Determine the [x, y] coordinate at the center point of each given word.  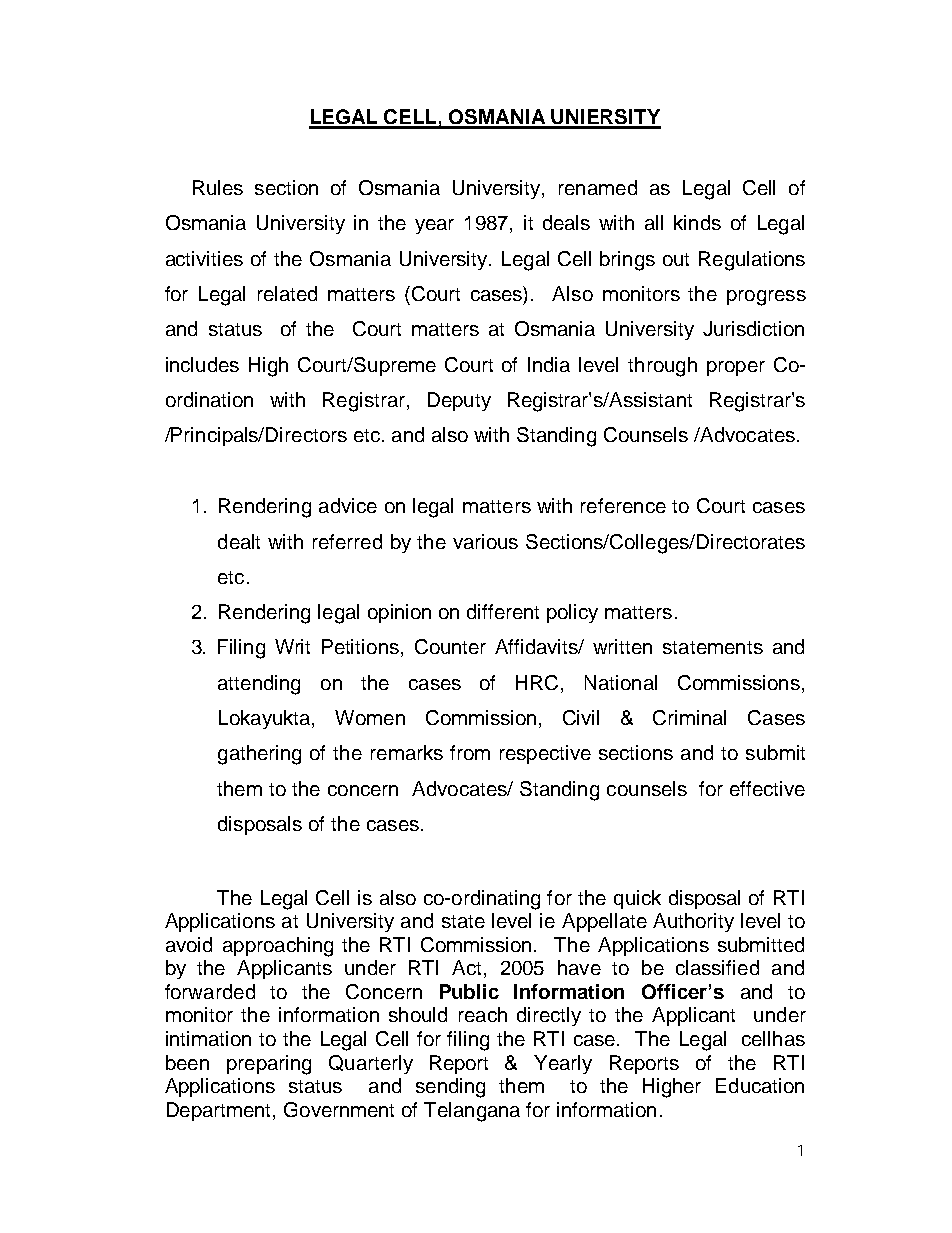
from [470, 752]
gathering [259, 755]
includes [202, 364]
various [485, 541]
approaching [278, 947]
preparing [269, 1065]
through [662, 367]
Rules [218, 187]
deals [566, 222]
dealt [239, 541]
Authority [693, 922]
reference [623, 505]
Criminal [689, 717]
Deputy [459, 401]
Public [469, 991]
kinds [697, 222]
